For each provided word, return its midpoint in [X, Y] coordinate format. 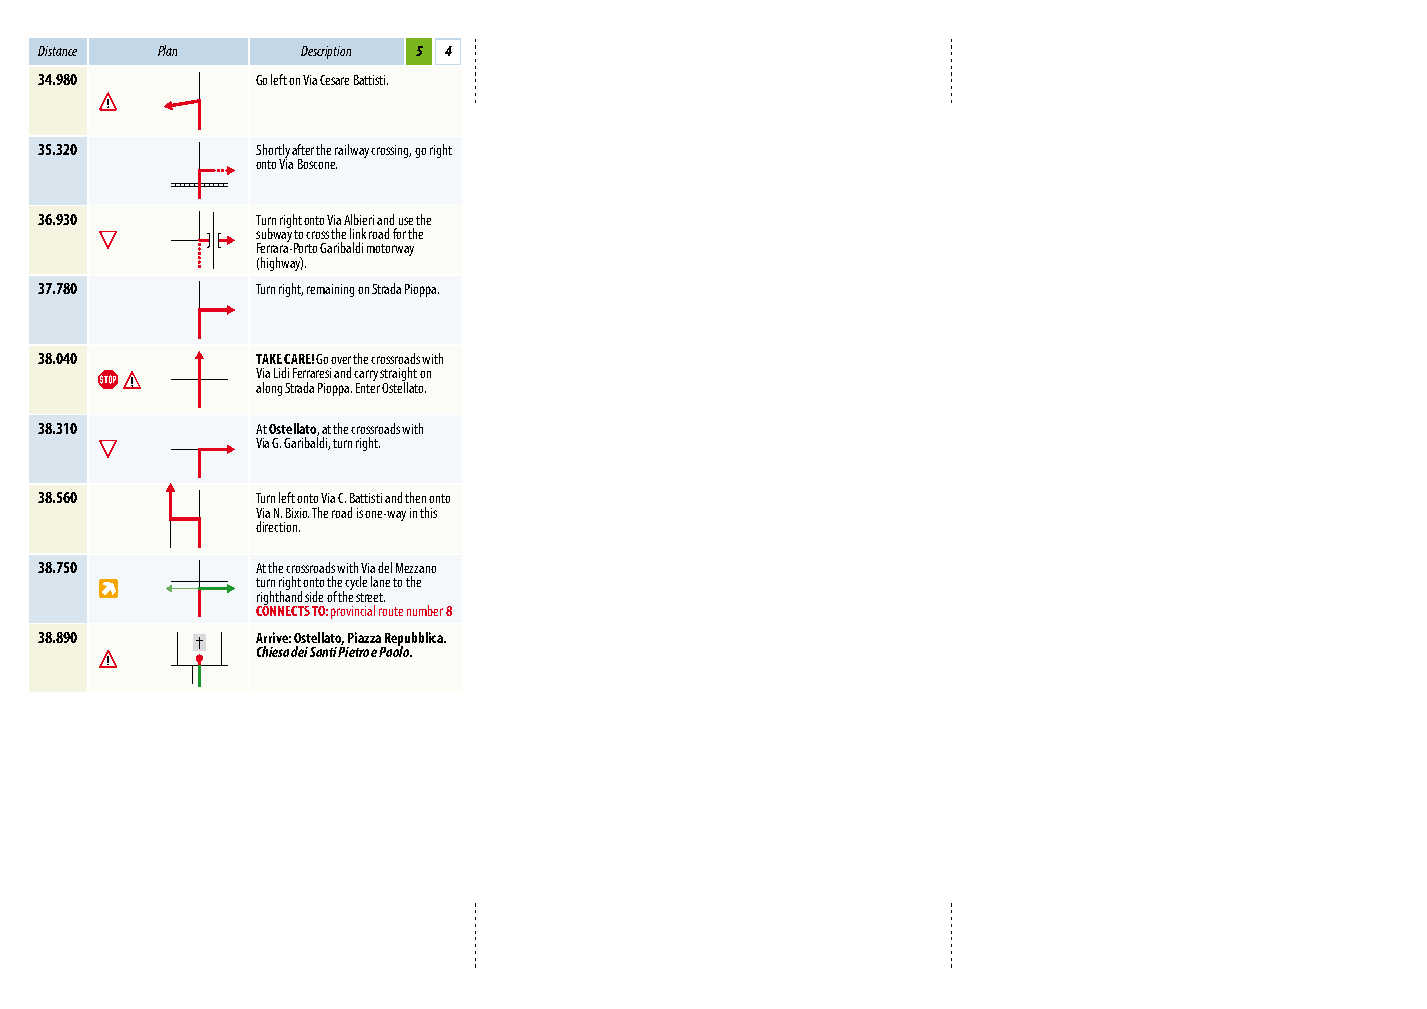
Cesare [334, 80]
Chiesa [273, 651]
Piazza [364, 637]
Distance [57, 51]
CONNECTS [283, 609]
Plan [167, 50]
